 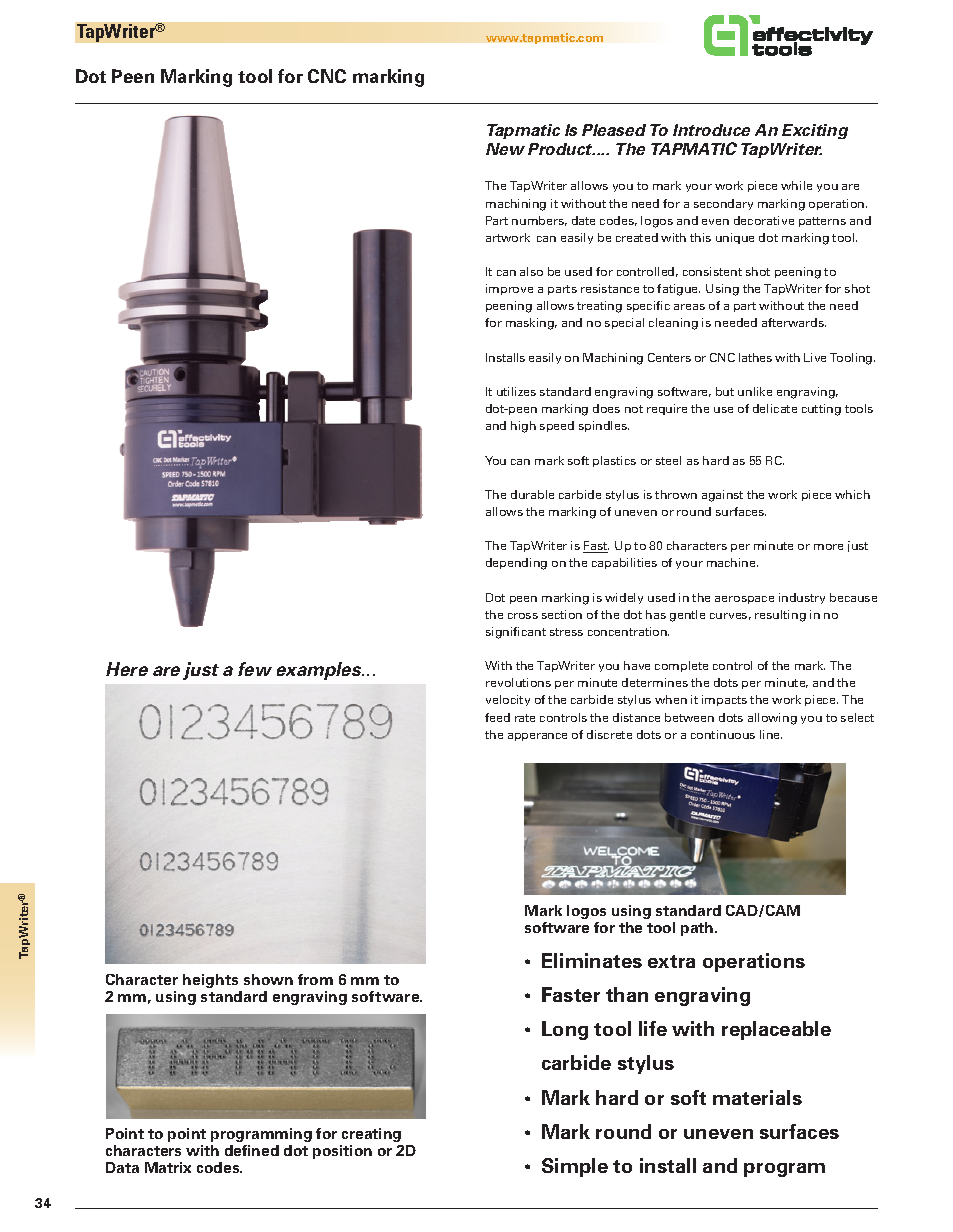 What do you see at coordinates (575, 1167) in the screenshot?
I see `Simple` at bounding box center [575, 1167].
